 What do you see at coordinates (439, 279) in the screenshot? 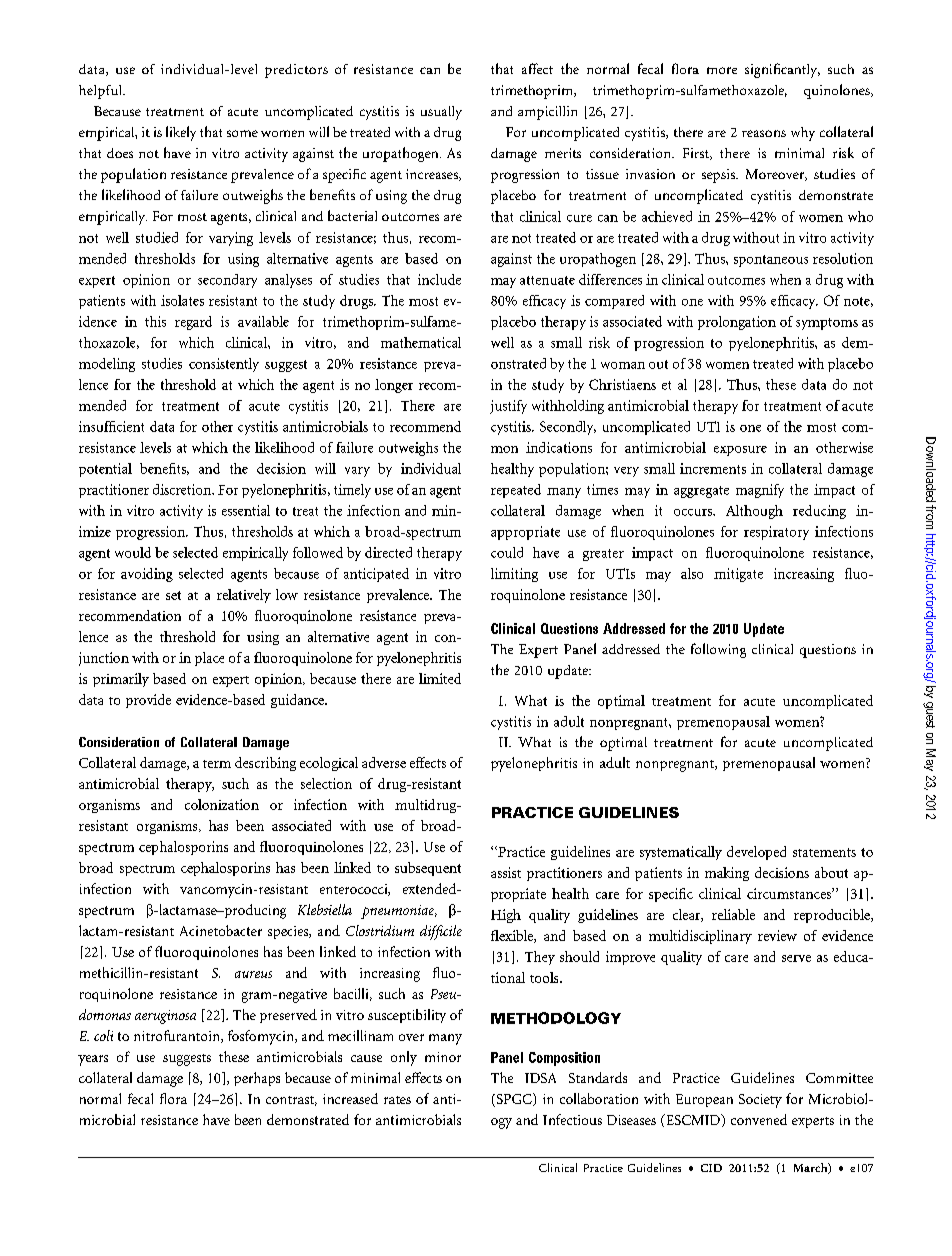
I see `include` at bounding box center [439, 279].
